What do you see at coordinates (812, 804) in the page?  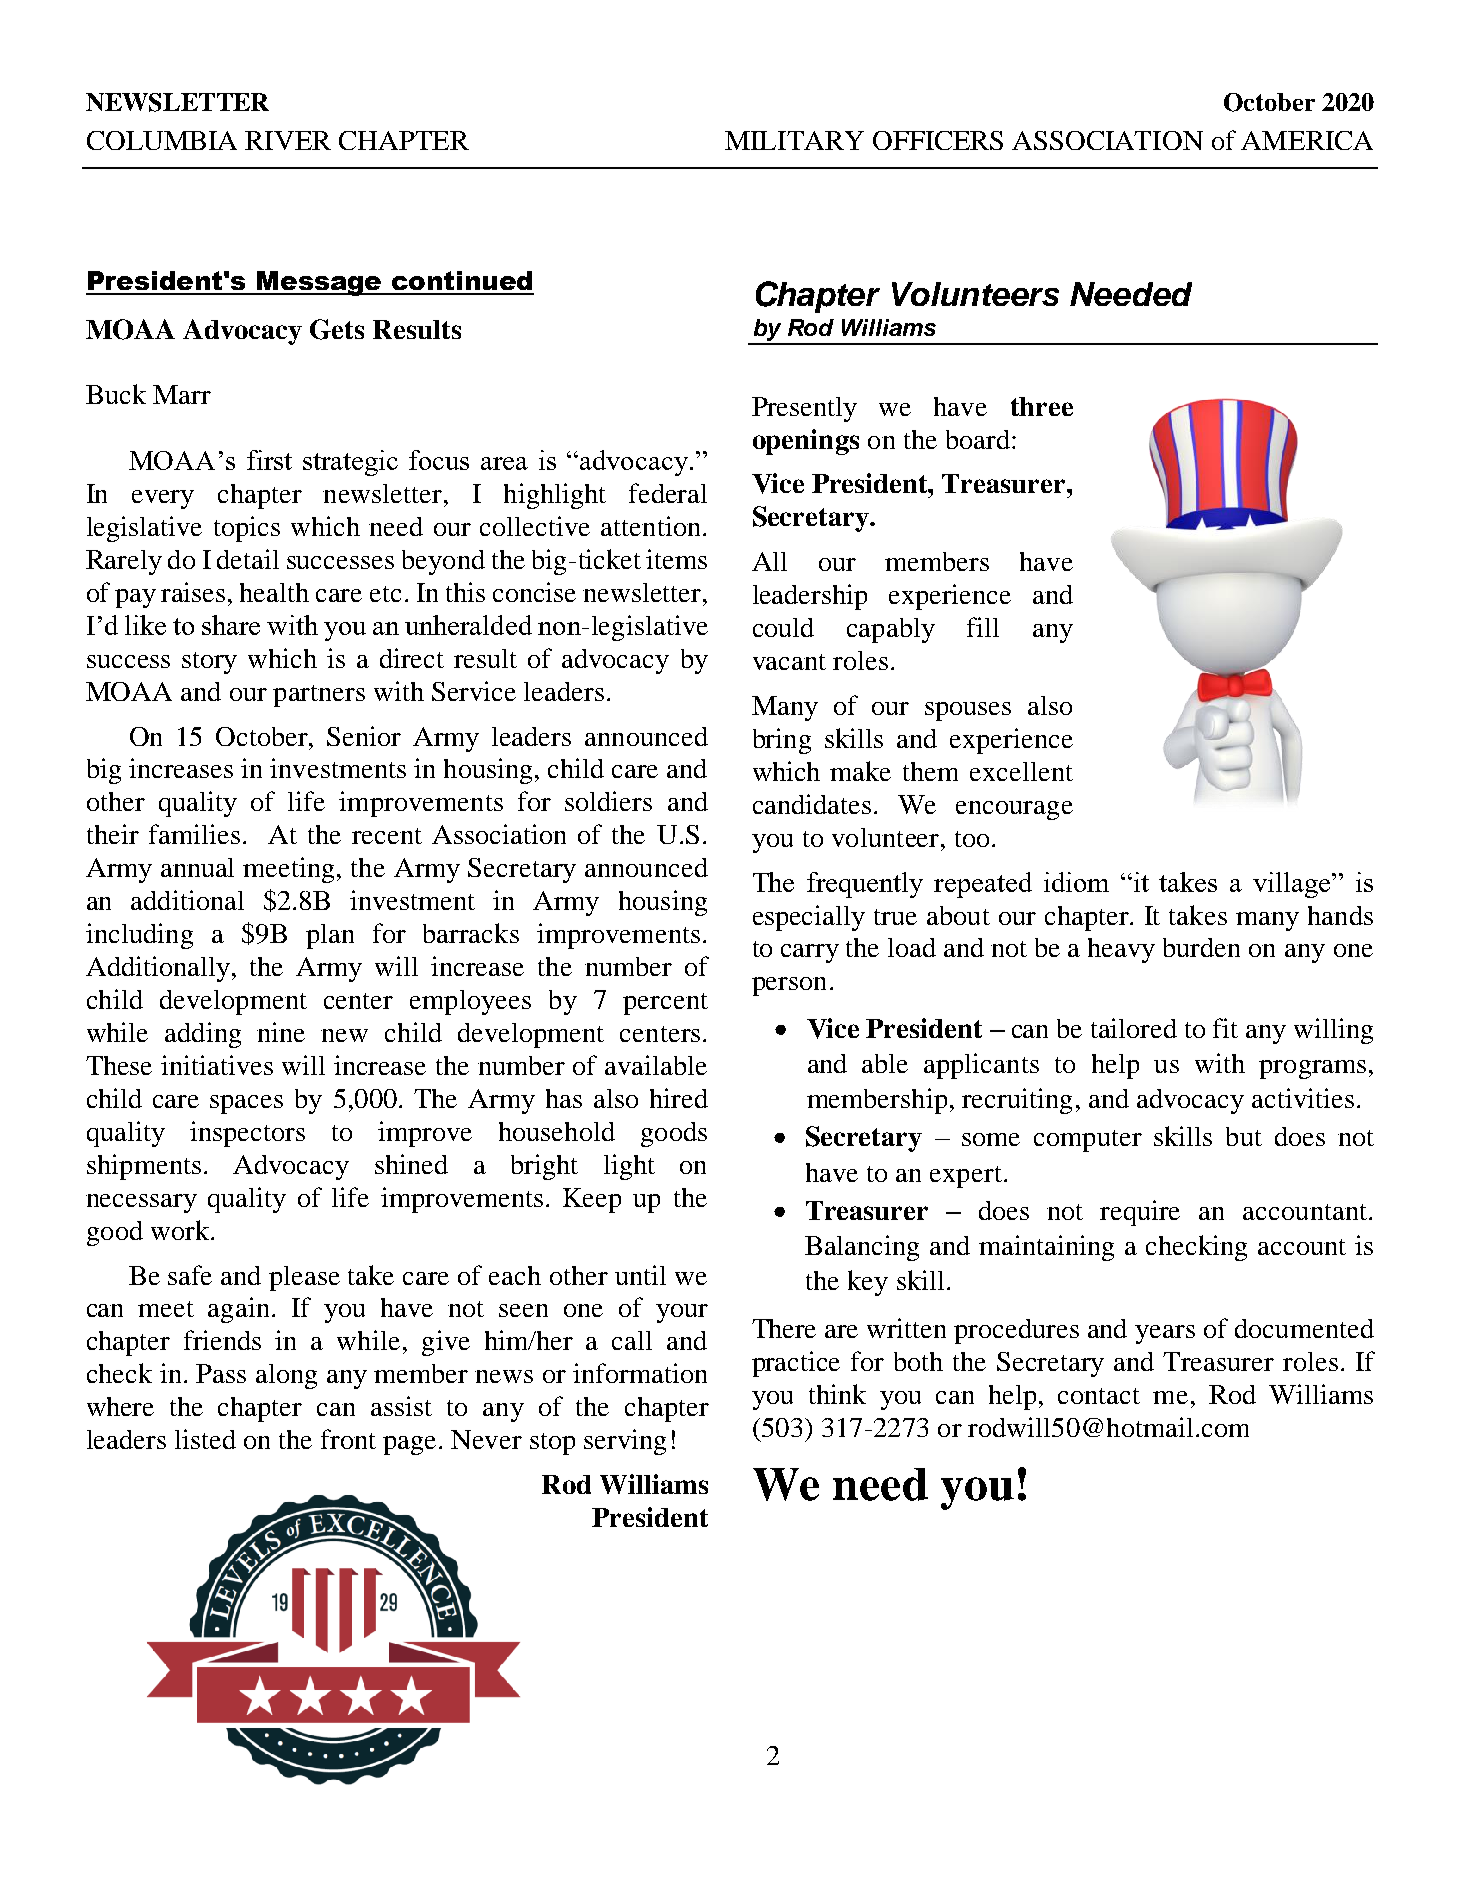 I see `candidates` at bounding box center [812, 804].
